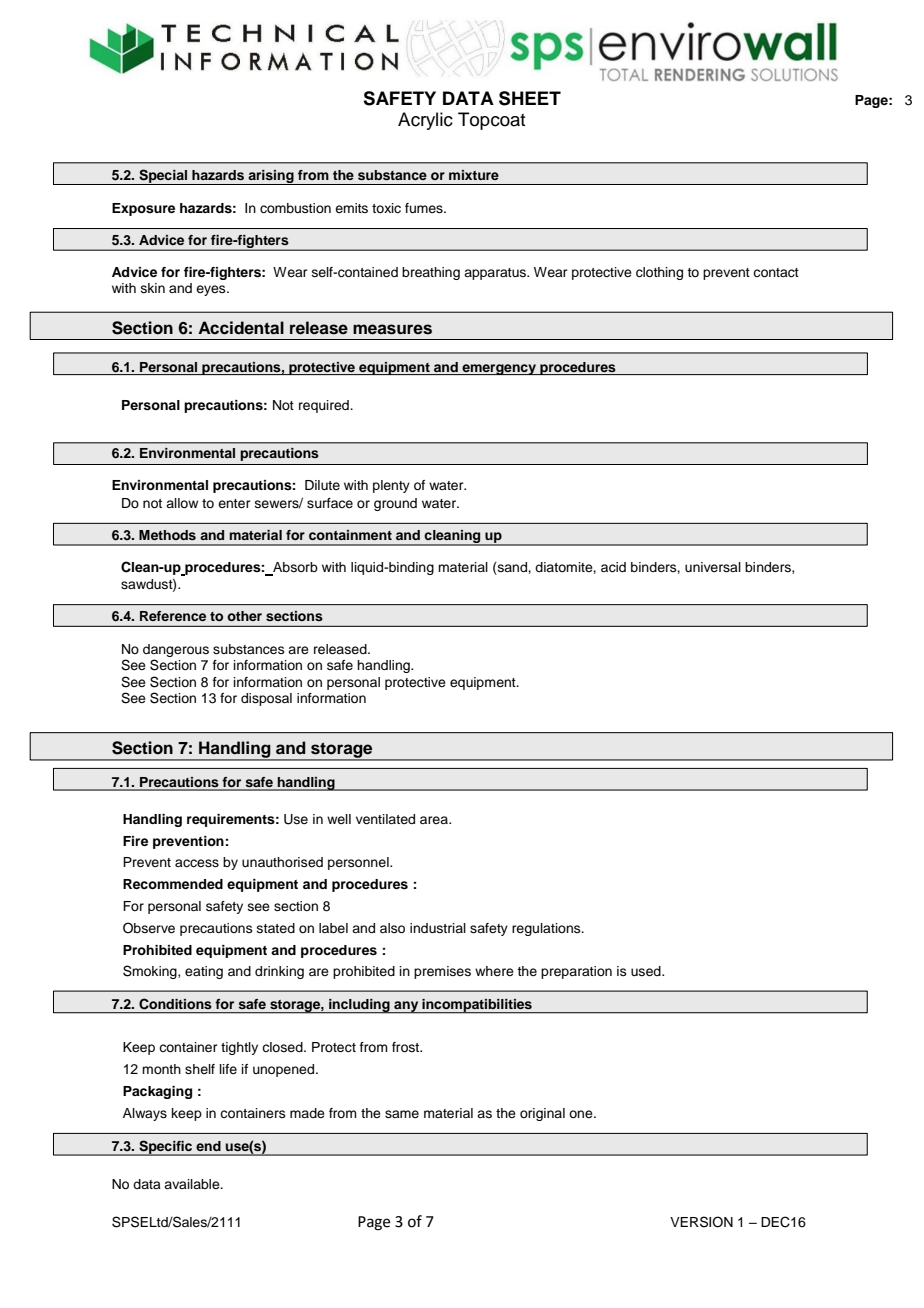 Image resolution: width=924 pixels, height=1308 pixels. I want to click on universal, so click(713, 567).
